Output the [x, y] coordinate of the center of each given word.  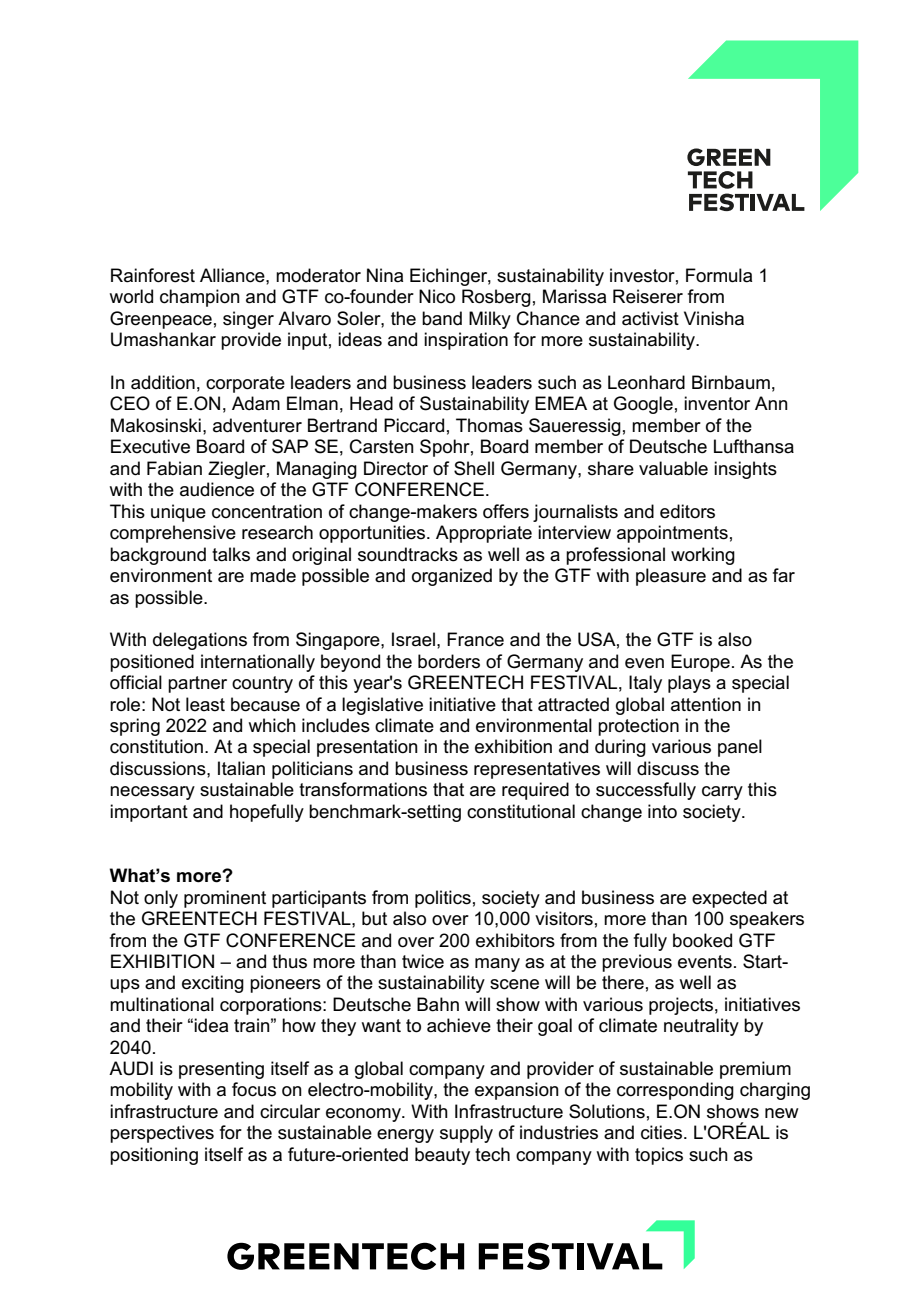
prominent [225, 899]
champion [200, 298]
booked [702, 940]
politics [443, 899]
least [205, 704]
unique [178, 513]
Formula [719, 275]
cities [663, 1132]
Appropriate [484, 534]
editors [687, 511]
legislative [382, 706]
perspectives [162, 1134]
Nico [437, 296]
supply [466, 1134]
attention [706, 704]
